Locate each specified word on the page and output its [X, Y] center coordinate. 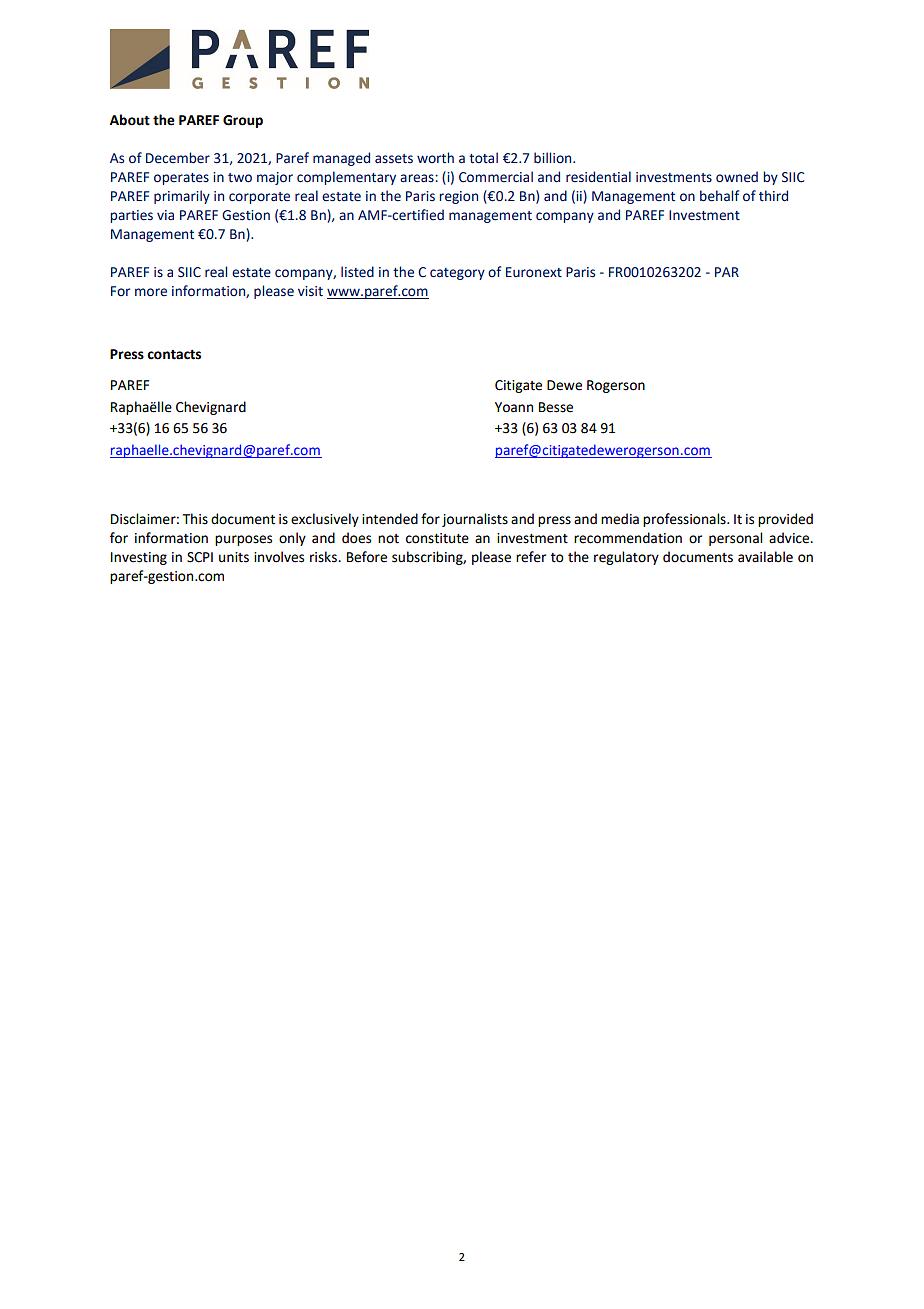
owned [737, 177]
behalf [719, 196]
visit [310, 291]
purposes [243, 540]
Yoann [514, 407]
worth [435, 157]
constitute [437, 538]
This [195, 519]
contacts [174, 355]
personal [735, 539]
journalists [475, 520]
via [165, 215]
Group [243, 121]
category [457, 274]
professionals [685, 520]
